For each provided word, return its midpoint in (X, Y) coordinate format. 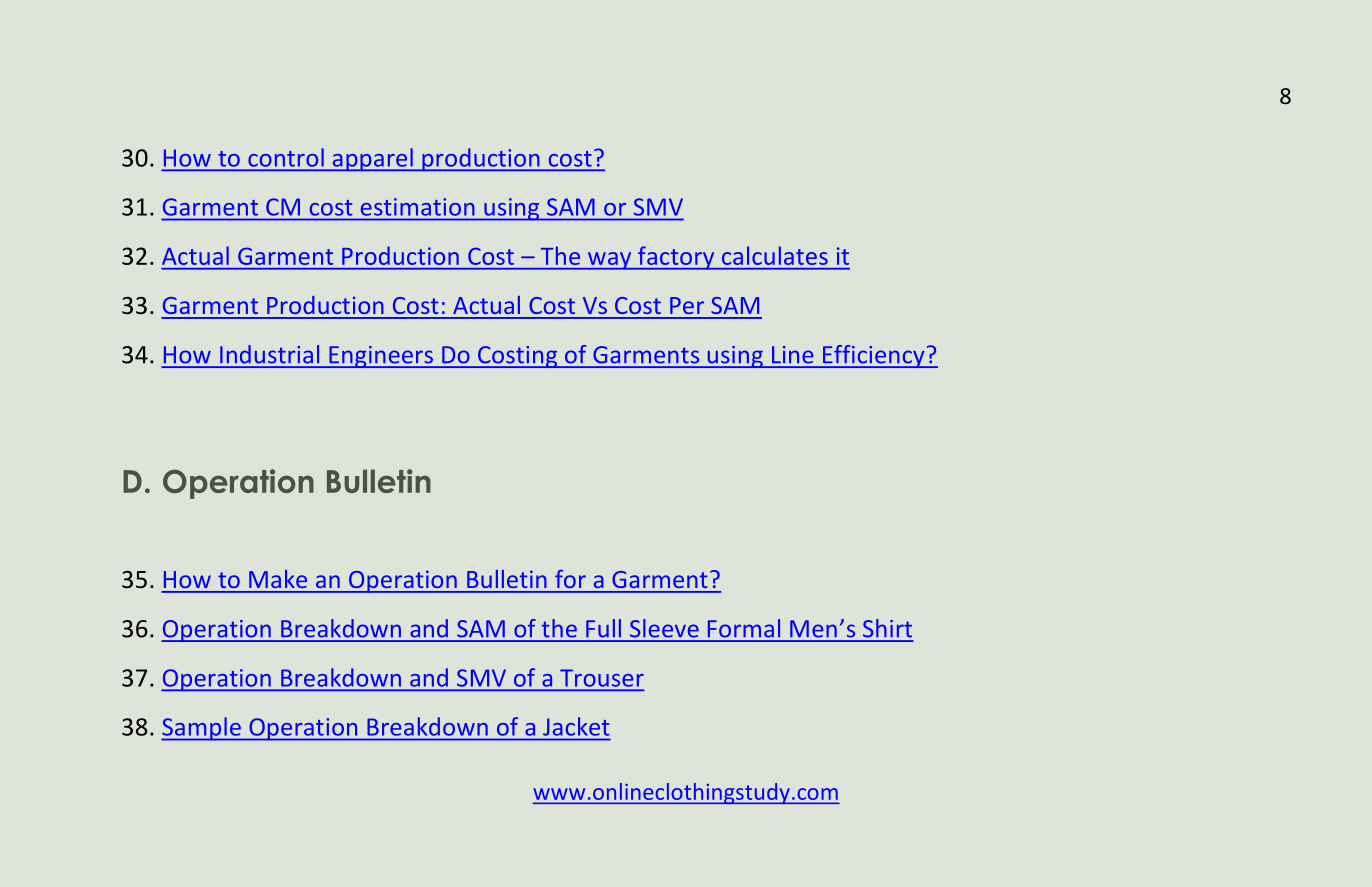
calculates (775, 255)
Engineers (381, 357)
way (610, 261)
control (286, 157)
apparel (372, 160)
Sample (202, 729)
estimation (417, 207)
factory (676, 258)
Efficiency (874, 356)
